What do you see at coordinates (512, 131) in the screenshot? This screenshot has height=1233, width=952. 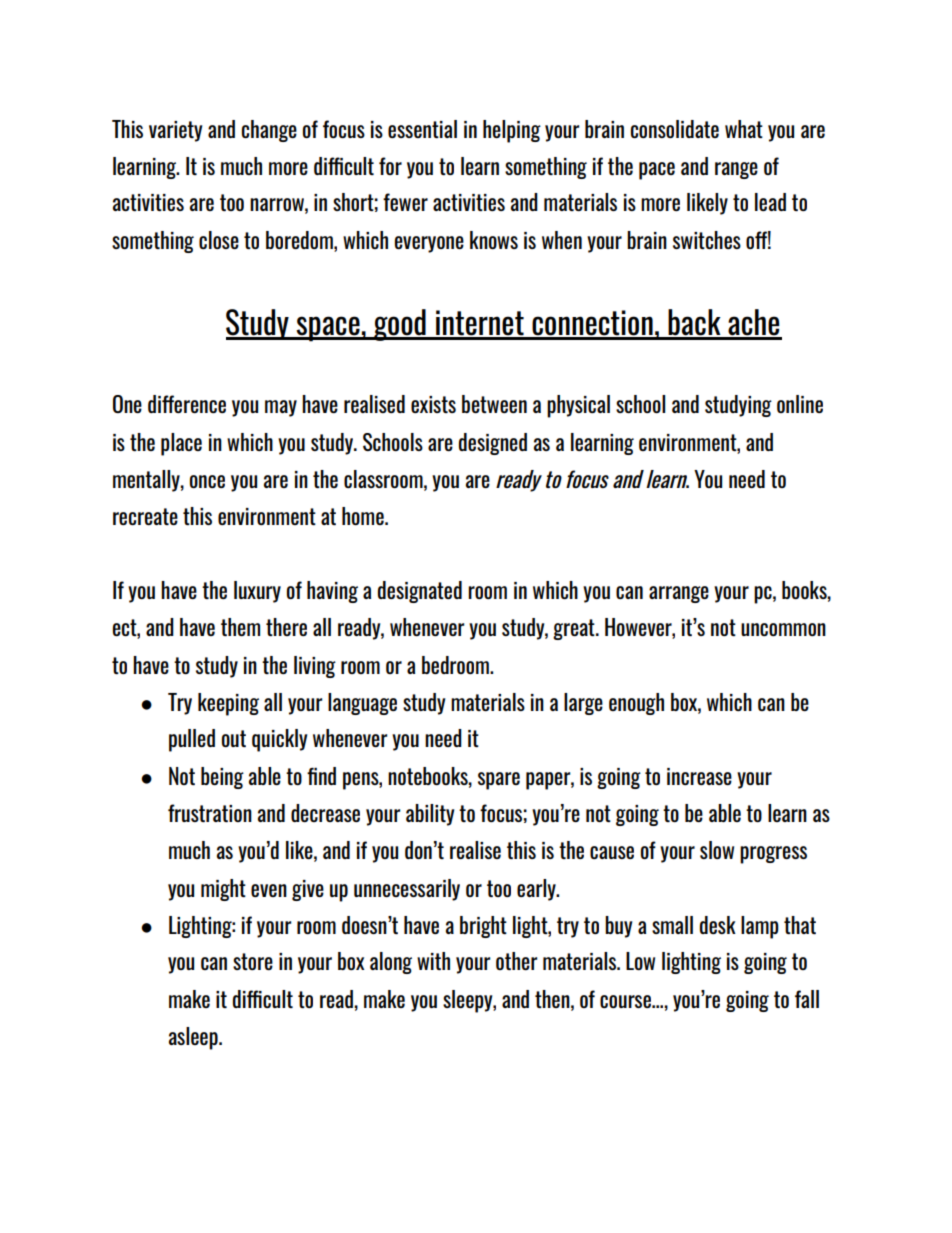 I see `helping` at bounding box center [512, 131].
